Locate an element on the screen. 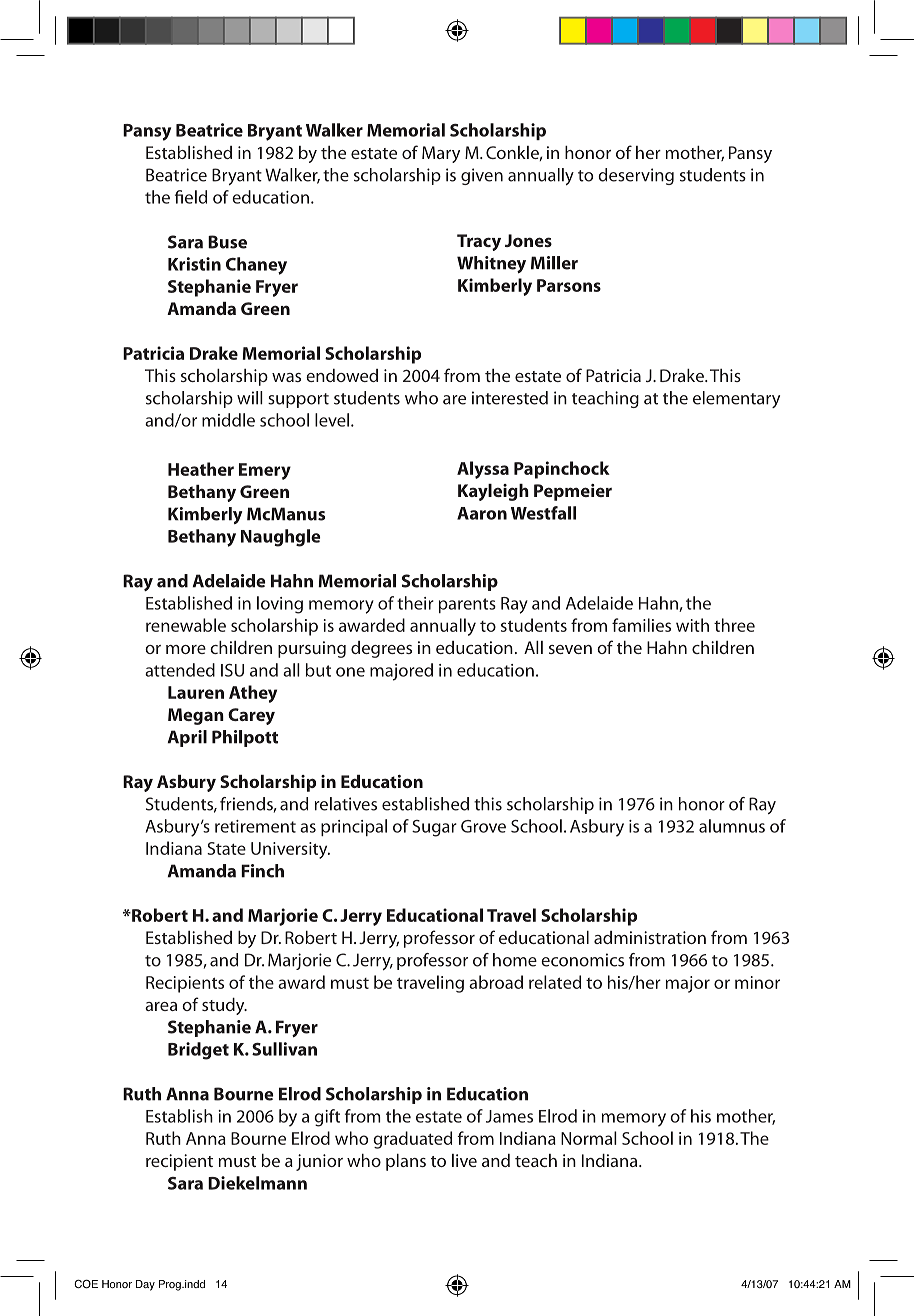  Megan is located at coordinates (196, 716).
